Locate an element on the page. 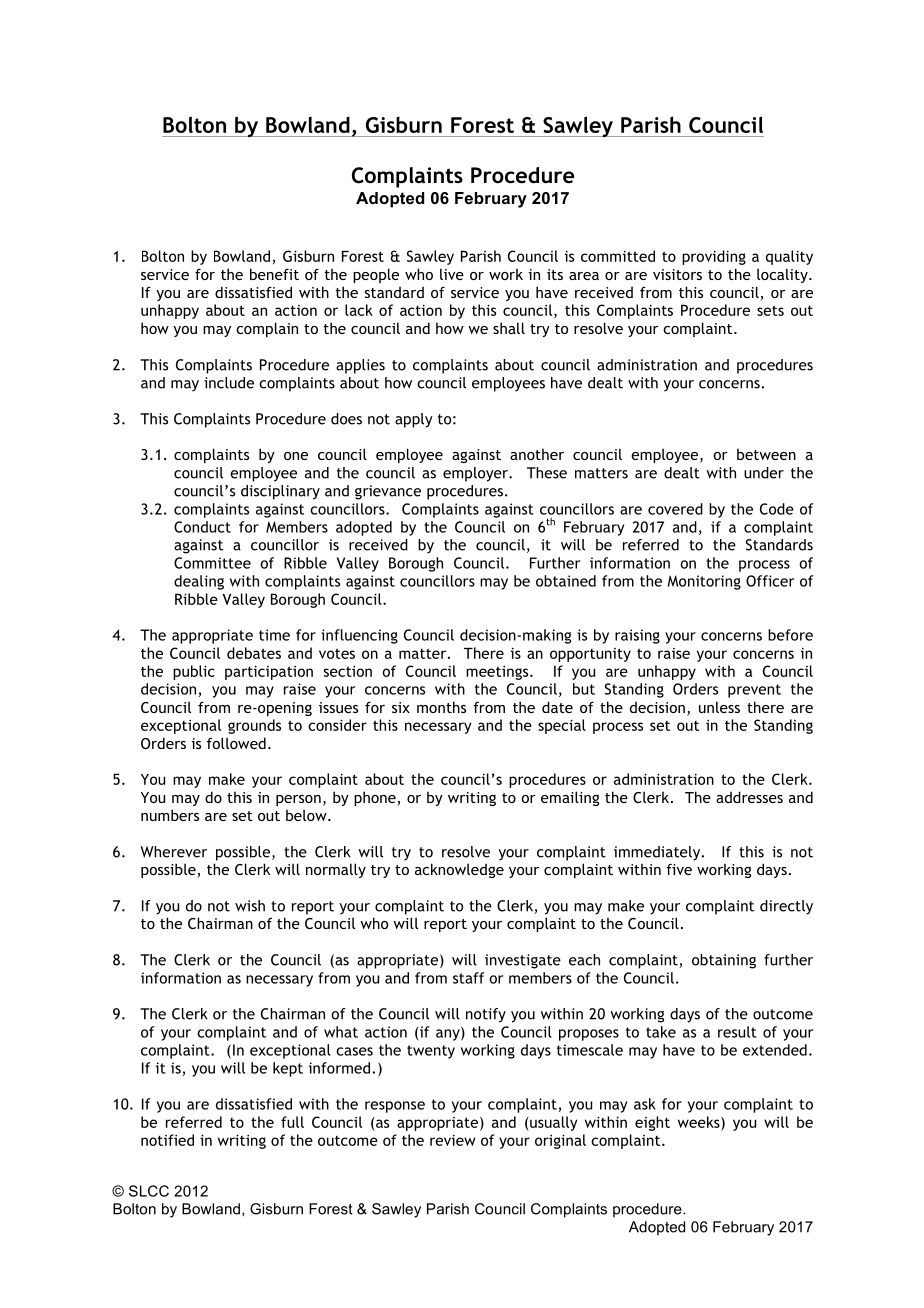 Image resolution: width=924 pixels, height=1308 pixels. followed is located at coordinates (236, 743).
